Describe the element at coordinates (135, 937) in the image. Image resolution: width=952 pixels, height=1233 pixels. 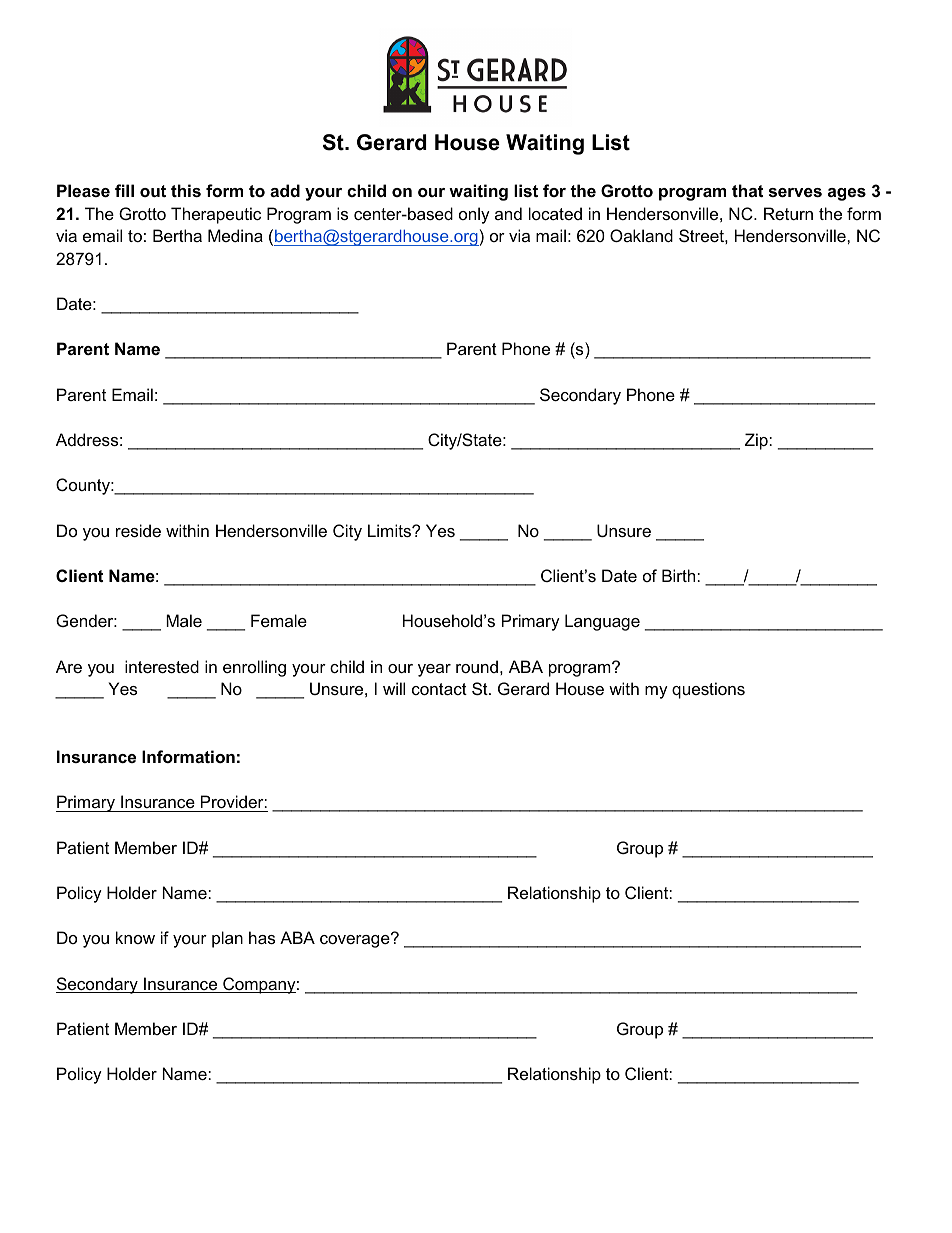
I see `know` at that location.
